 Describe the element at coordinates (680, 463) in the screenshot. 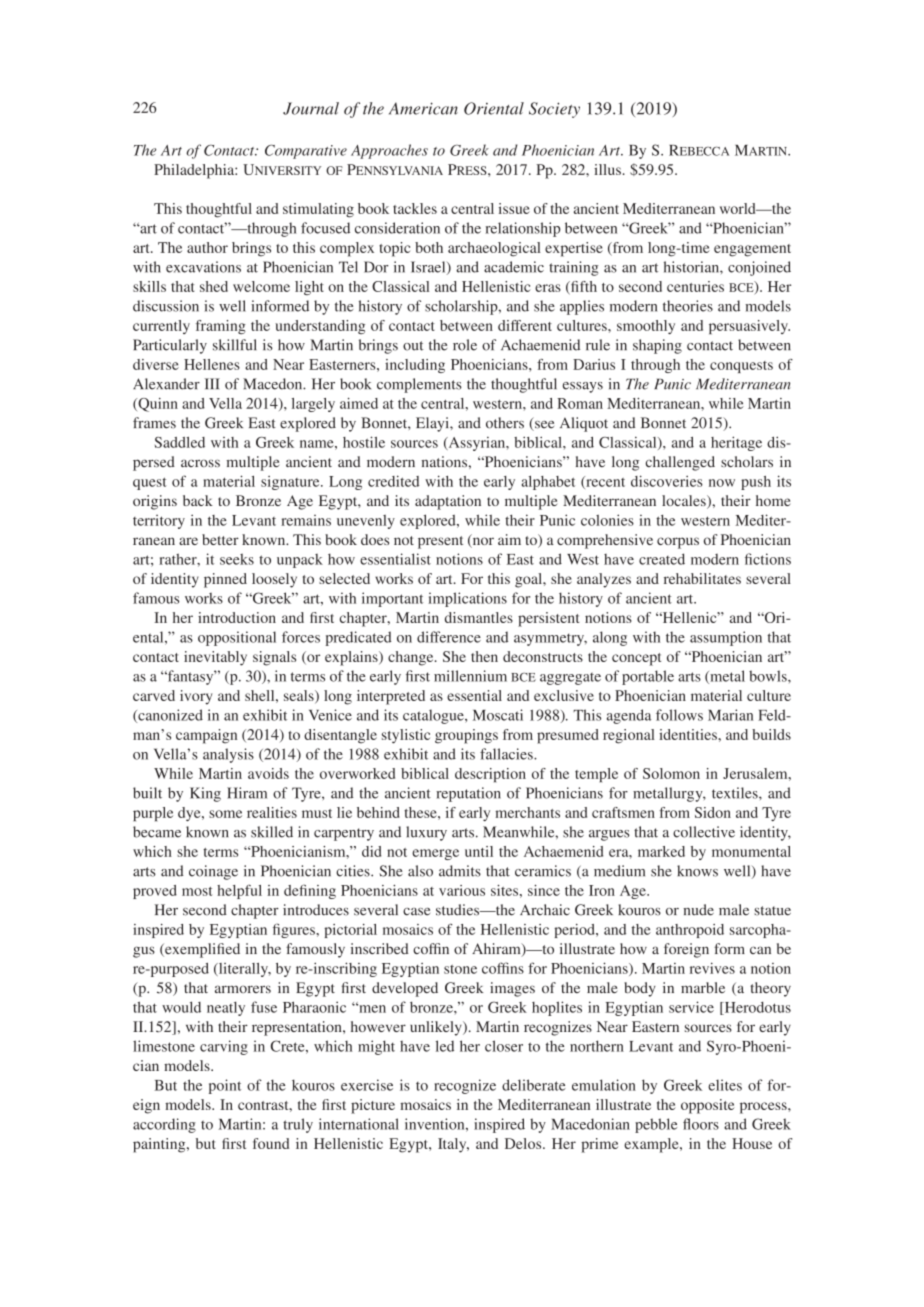

I see `challenged` at that location.
